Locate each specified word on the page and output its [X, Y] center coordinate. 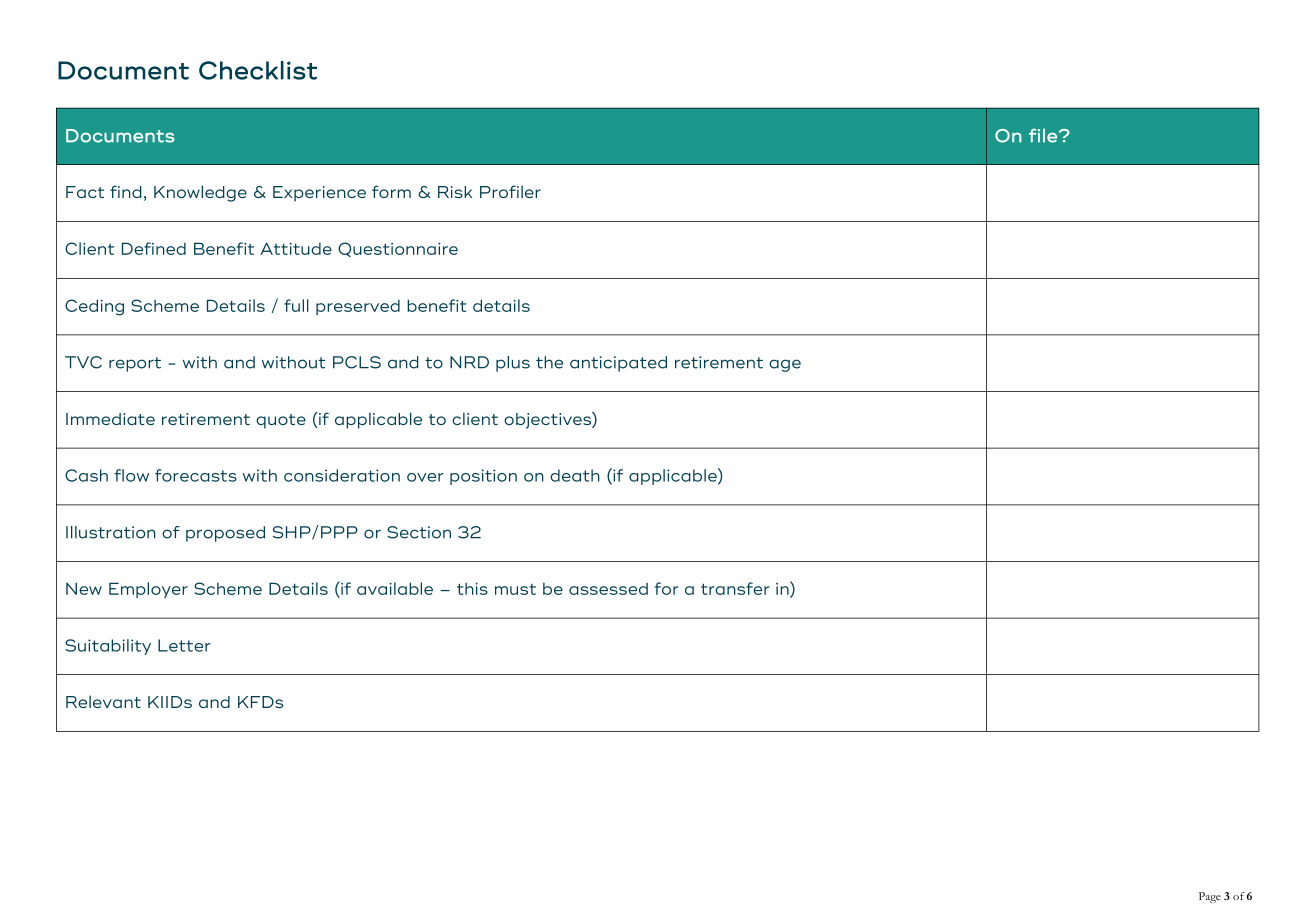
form [391, 191]
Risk [455, 192]
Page [1210, 897]
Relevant [103, 701]
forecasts [196, 475]
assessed [608, 589]
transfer [735, 588]
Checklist [258, 70]
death [575, 475]
